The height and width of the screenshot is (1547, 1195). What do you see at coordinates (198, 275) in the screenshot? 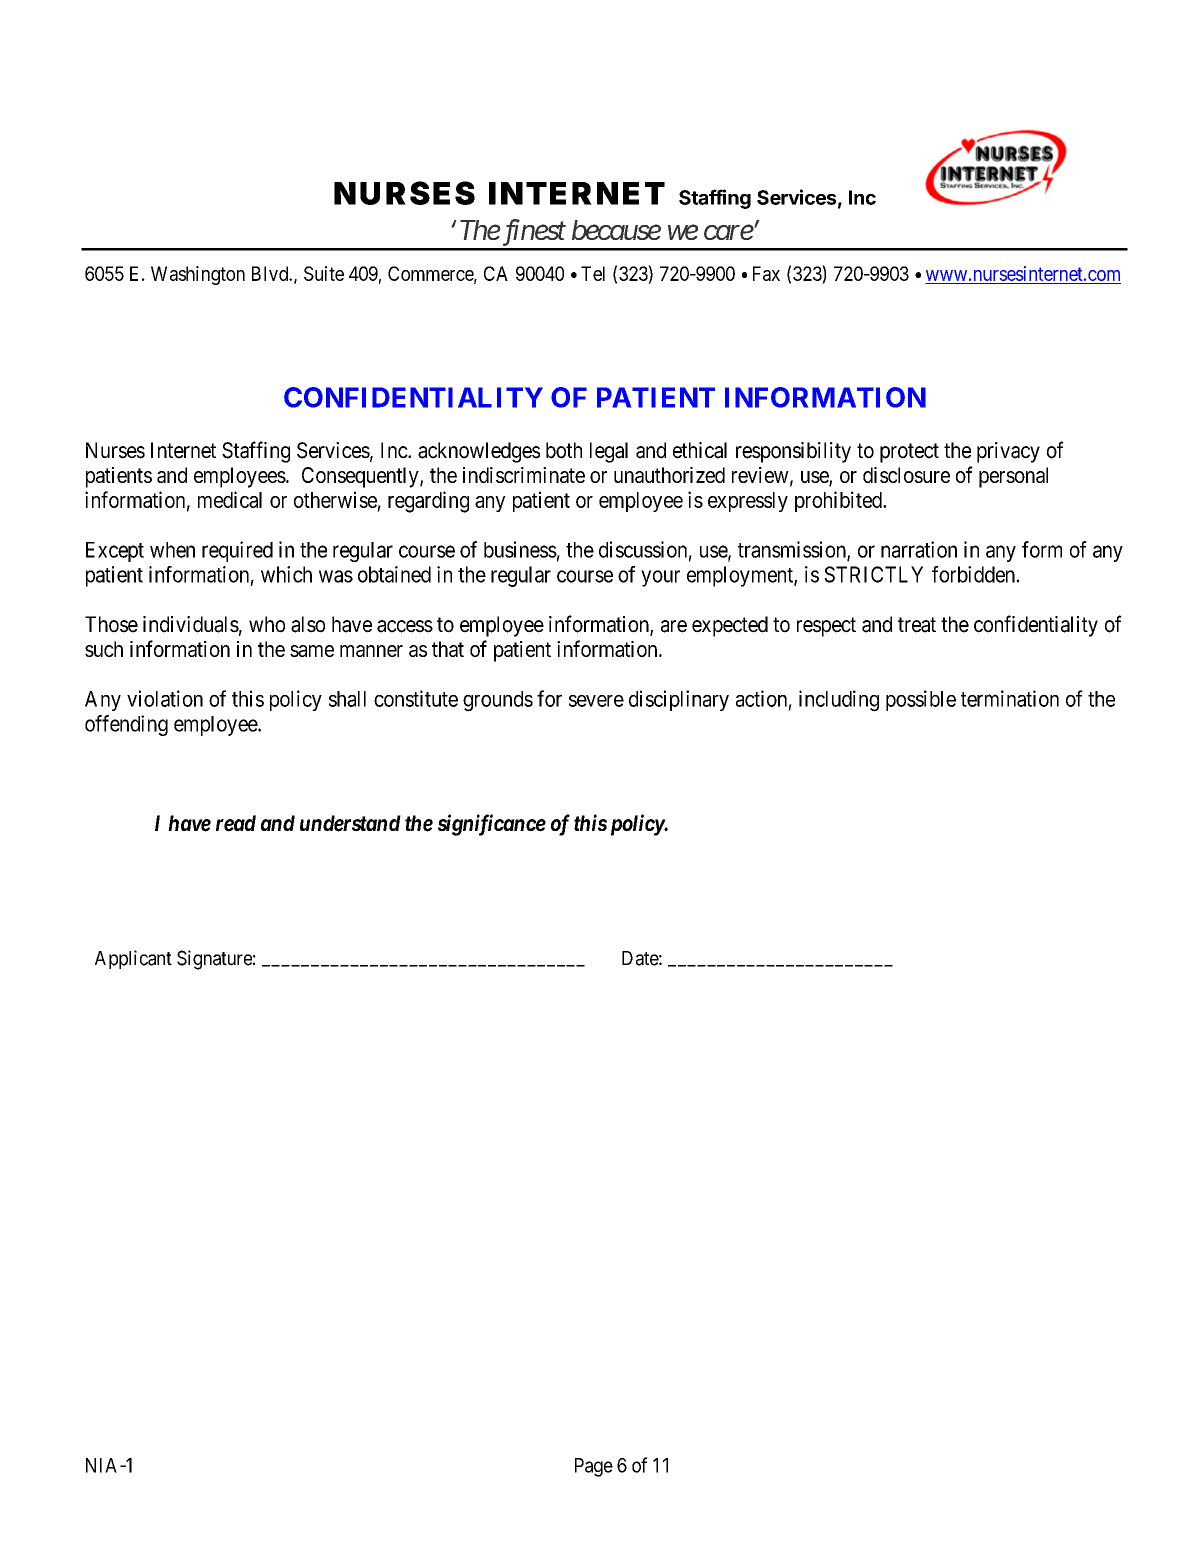
I see `Washington` at bounding box center [198, 275].
